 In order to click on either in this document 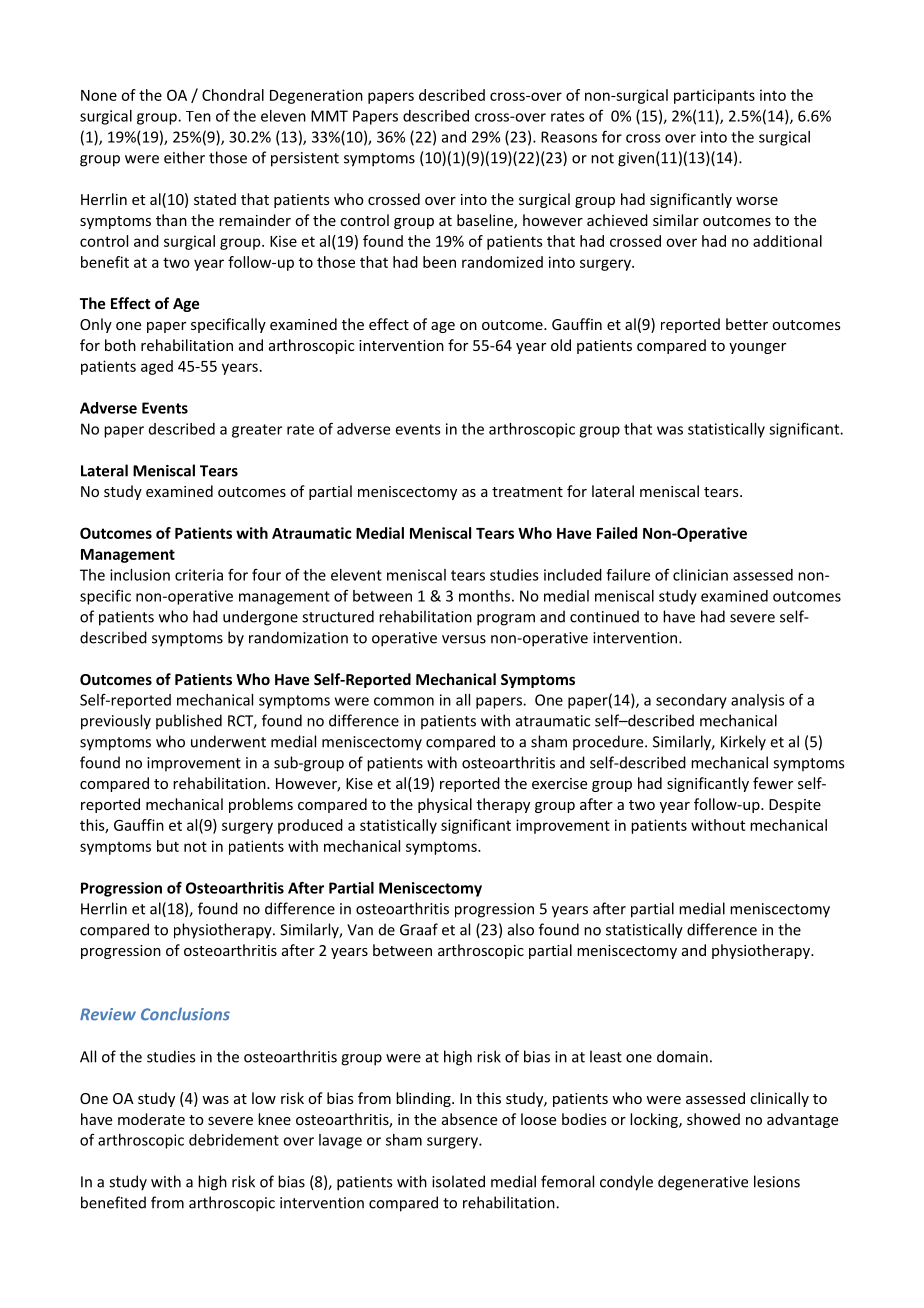, I will do `click(184, 157)`.
